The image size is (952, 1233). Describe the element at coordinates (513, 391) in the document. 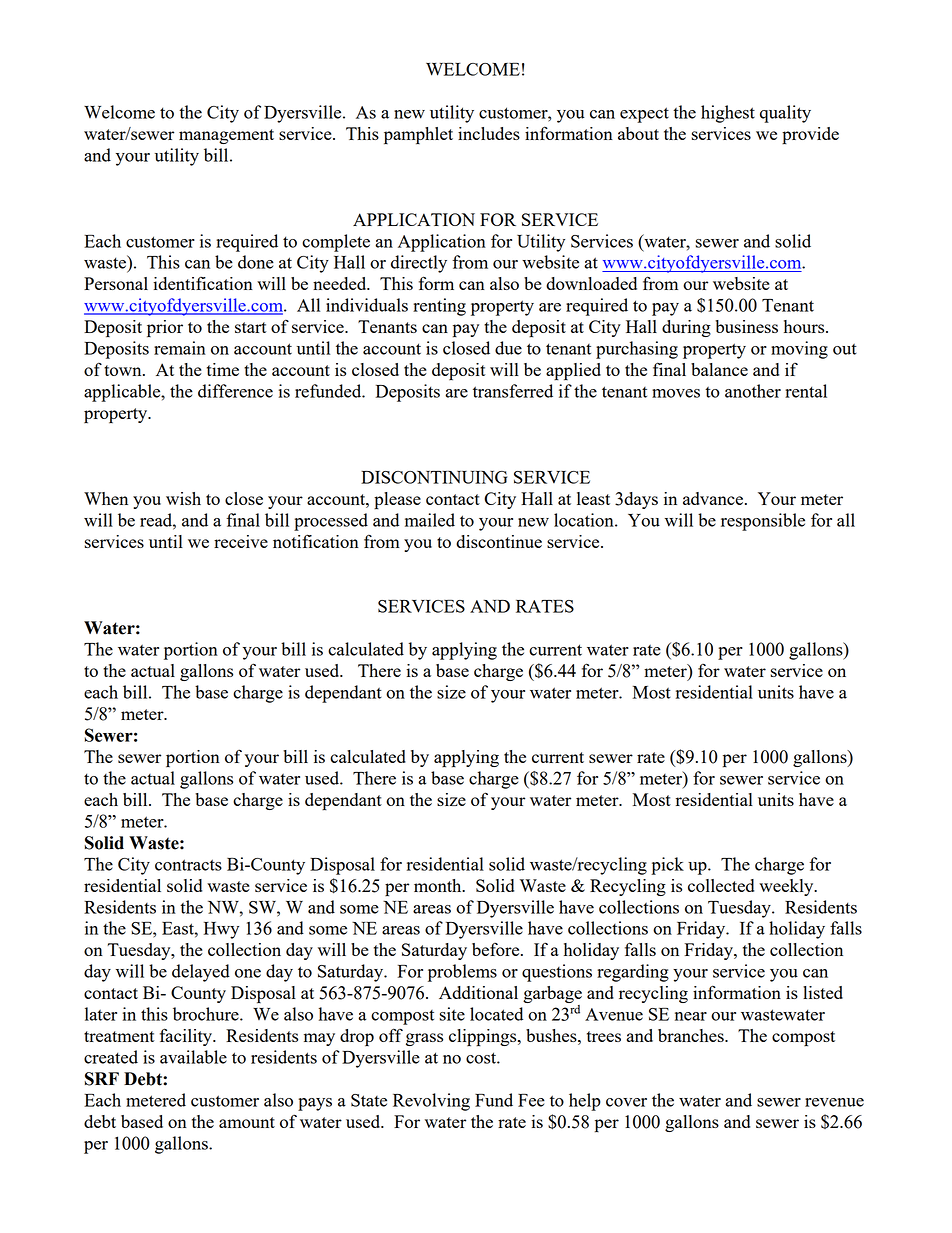

I see `transferred` at that location.
